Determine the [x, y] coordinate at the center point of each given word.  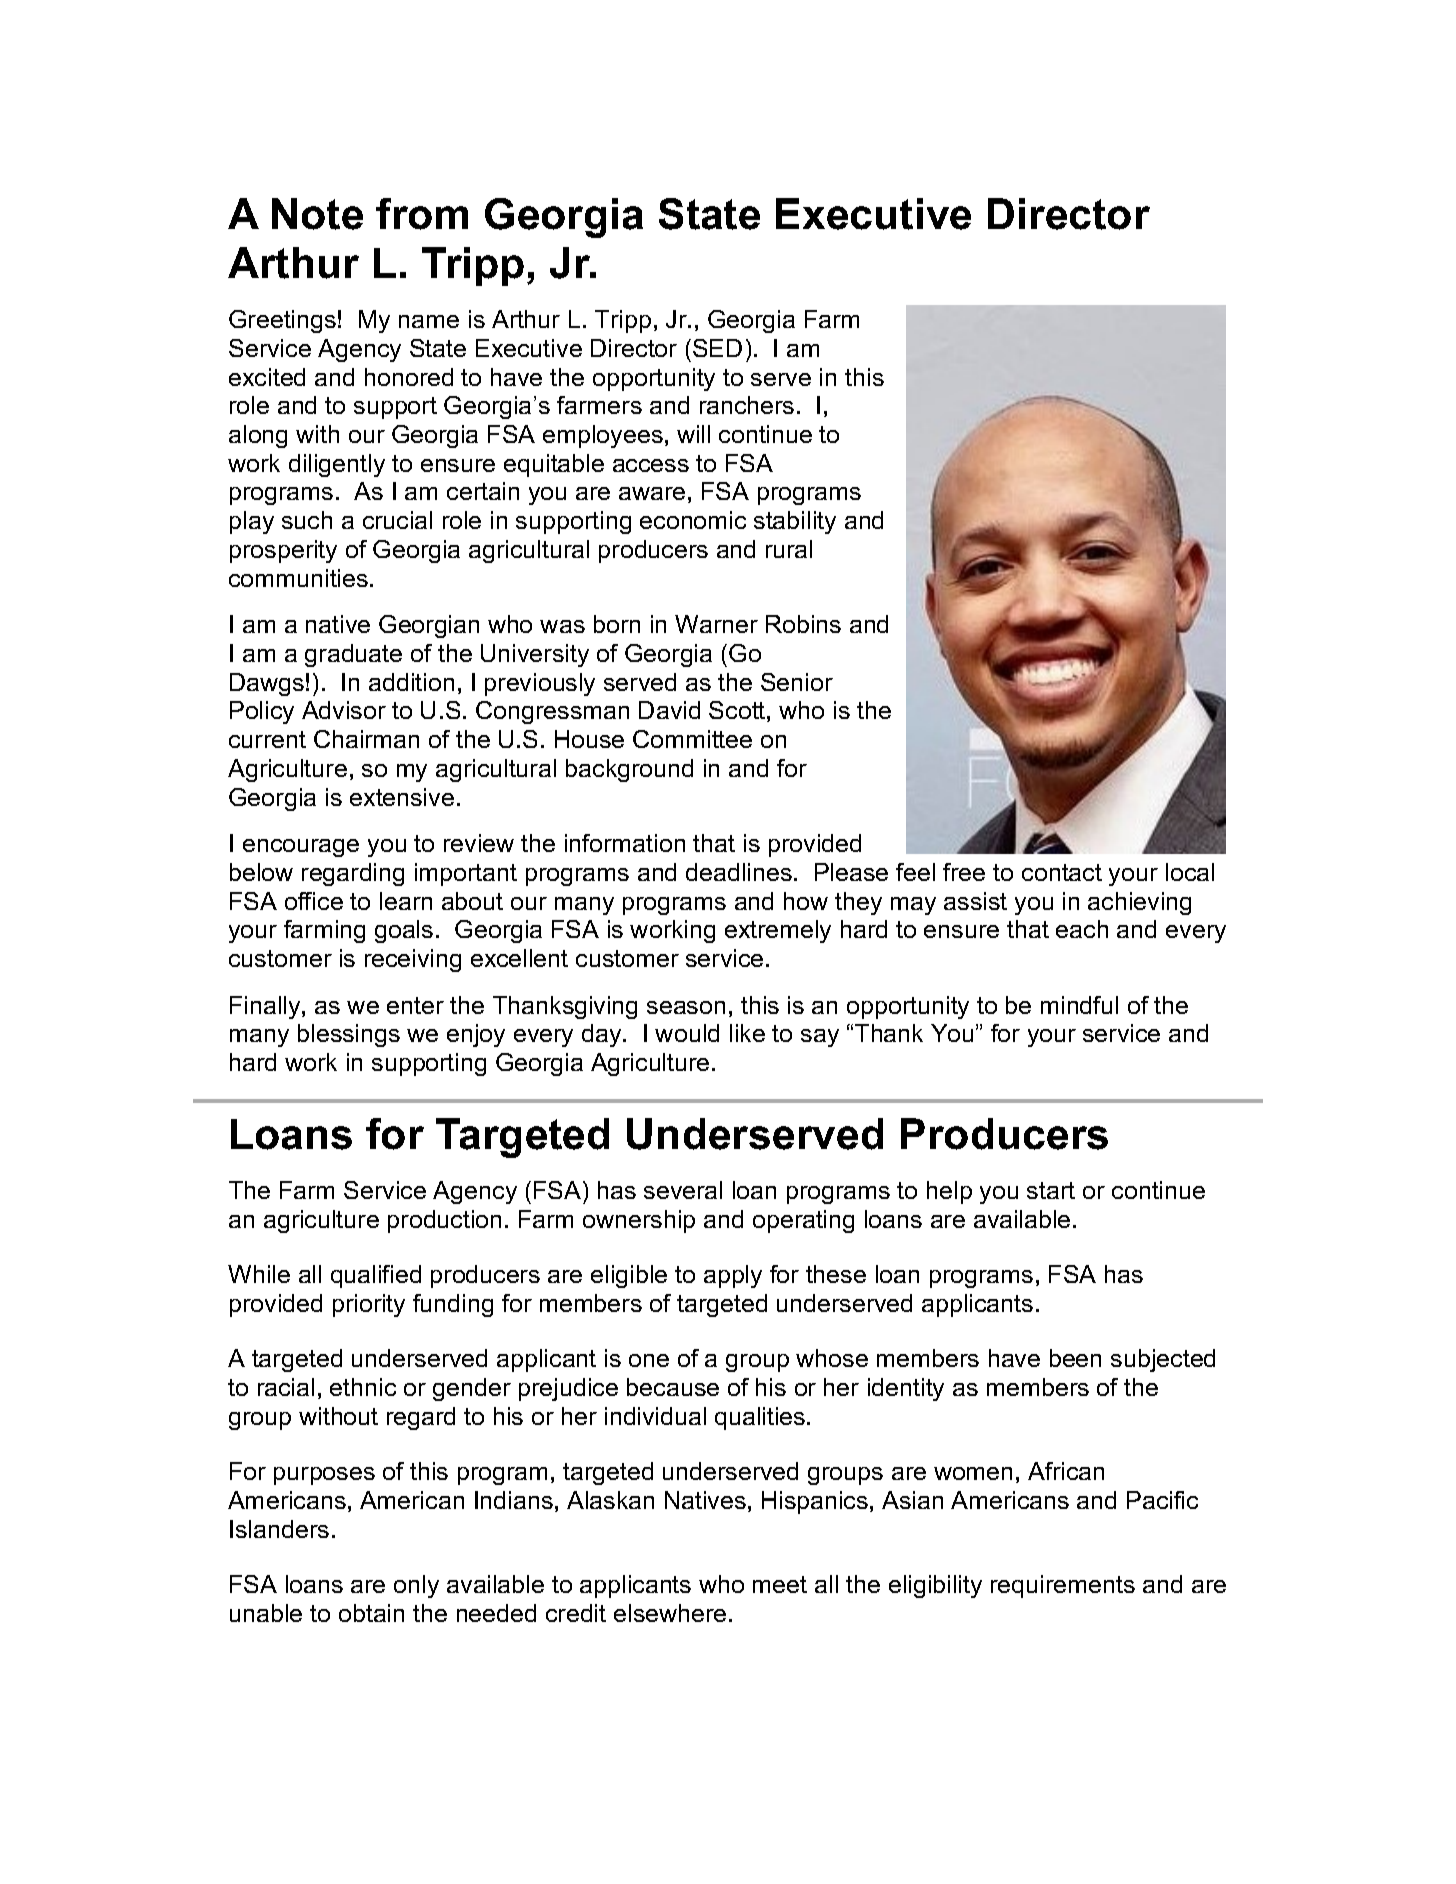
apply [733, 1276]
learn [406, 901]
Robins [803, 624]
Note [317, 214]
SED [717, 348]
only [416, 1586]
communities [298, 578]
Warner [716, 624]
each [1082, 929]
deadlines [739, 872]
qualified [376, 1276]
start [1051, 1190]
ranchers [747, 405]
